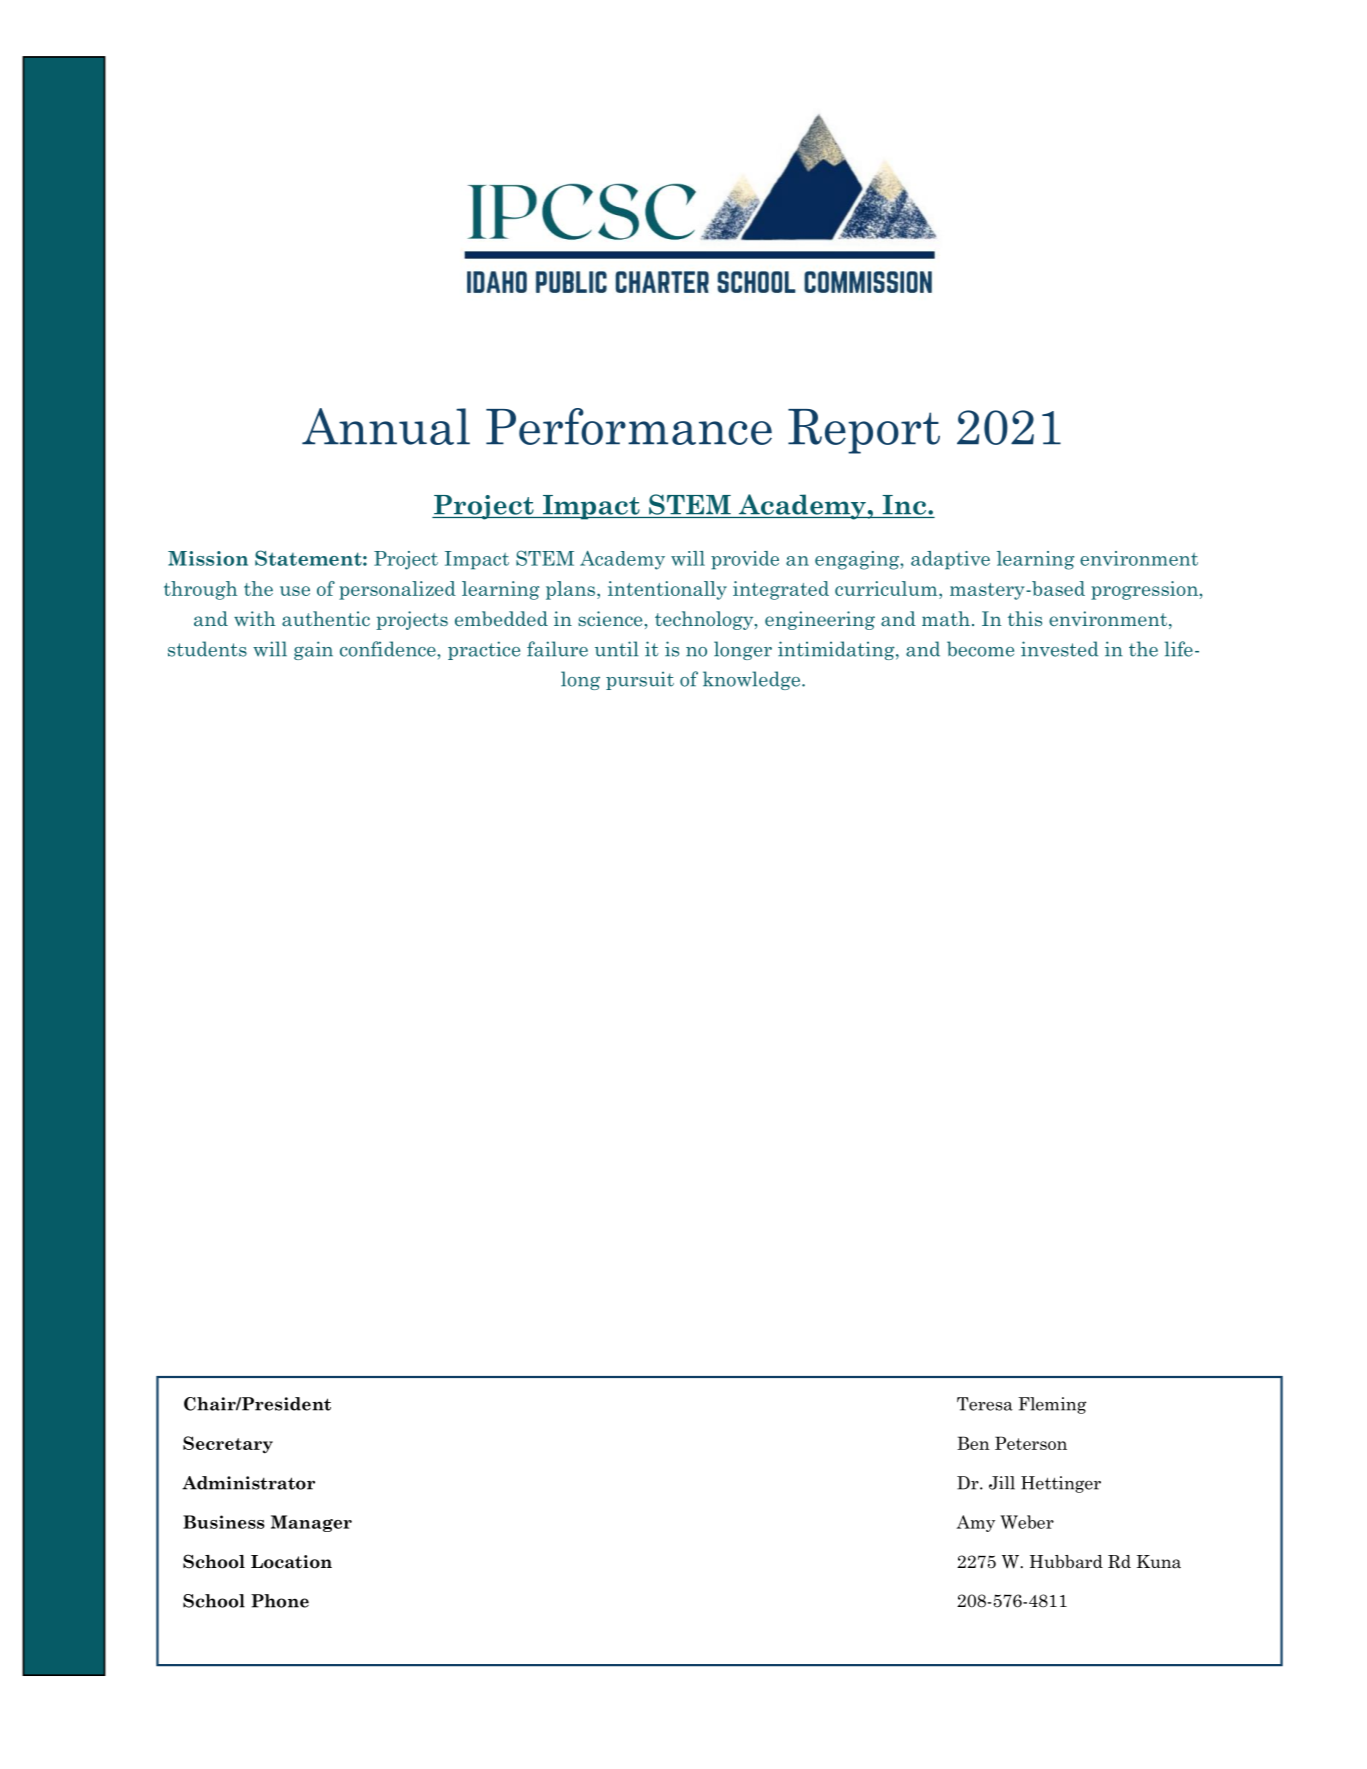  What do you see at coordinates (313, 650) in the document?
I see `gain` at bounding box center [313, 650].
